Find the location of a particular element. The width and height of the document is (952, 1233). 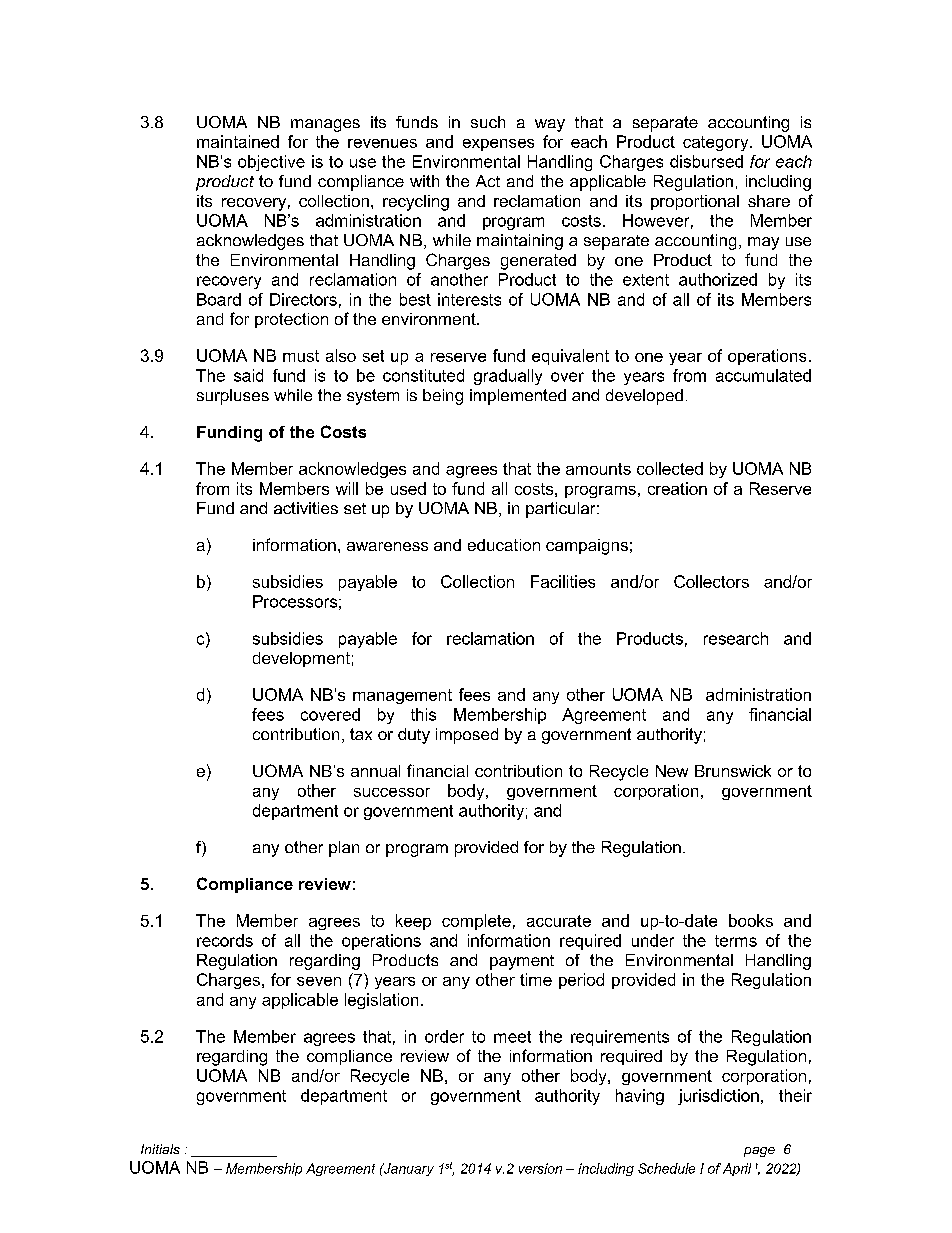

development is located at coordinates (301, 659).
